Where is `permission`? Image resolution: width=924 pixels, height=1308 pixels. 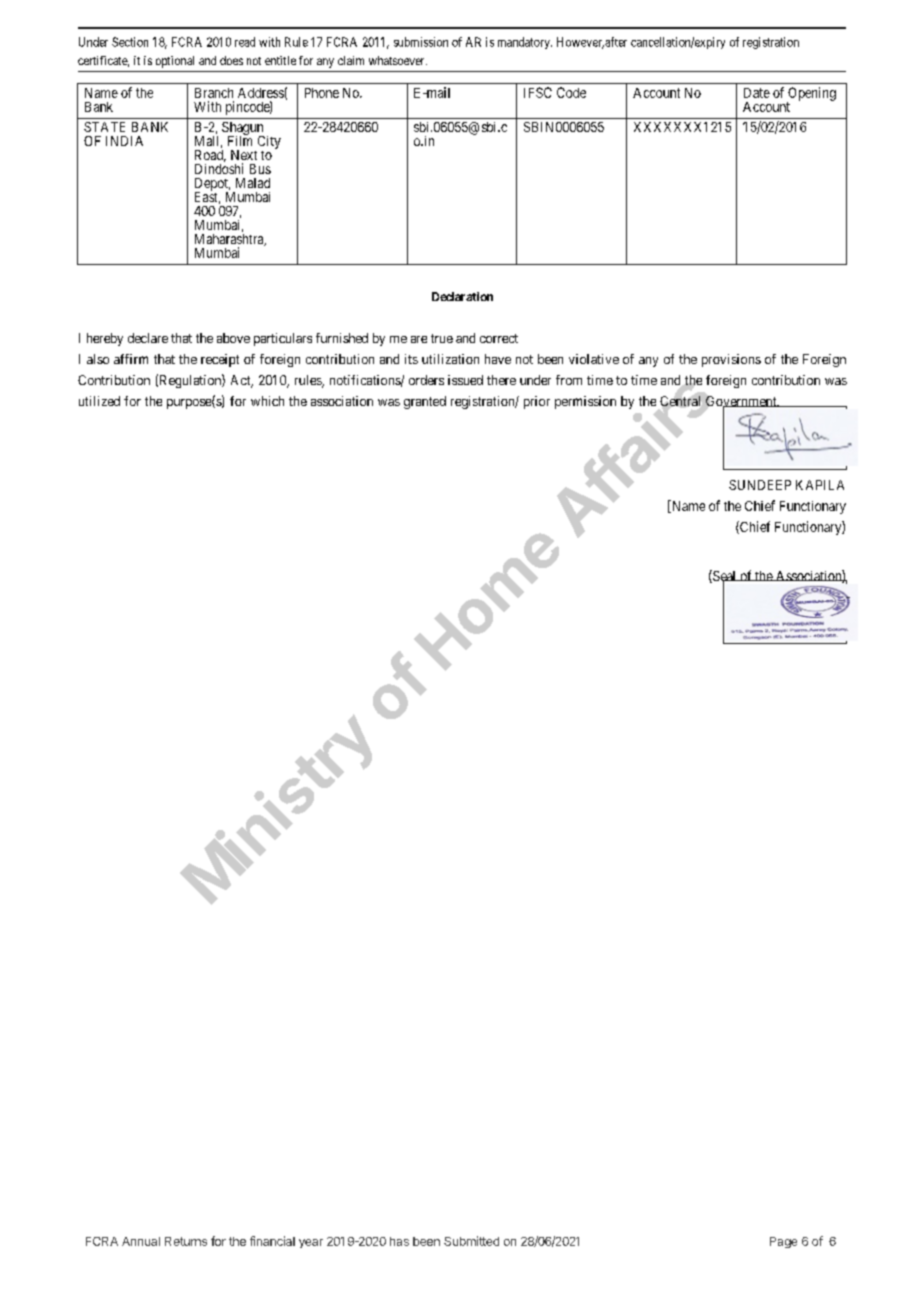 permission is located at coordinates (585, 402).
